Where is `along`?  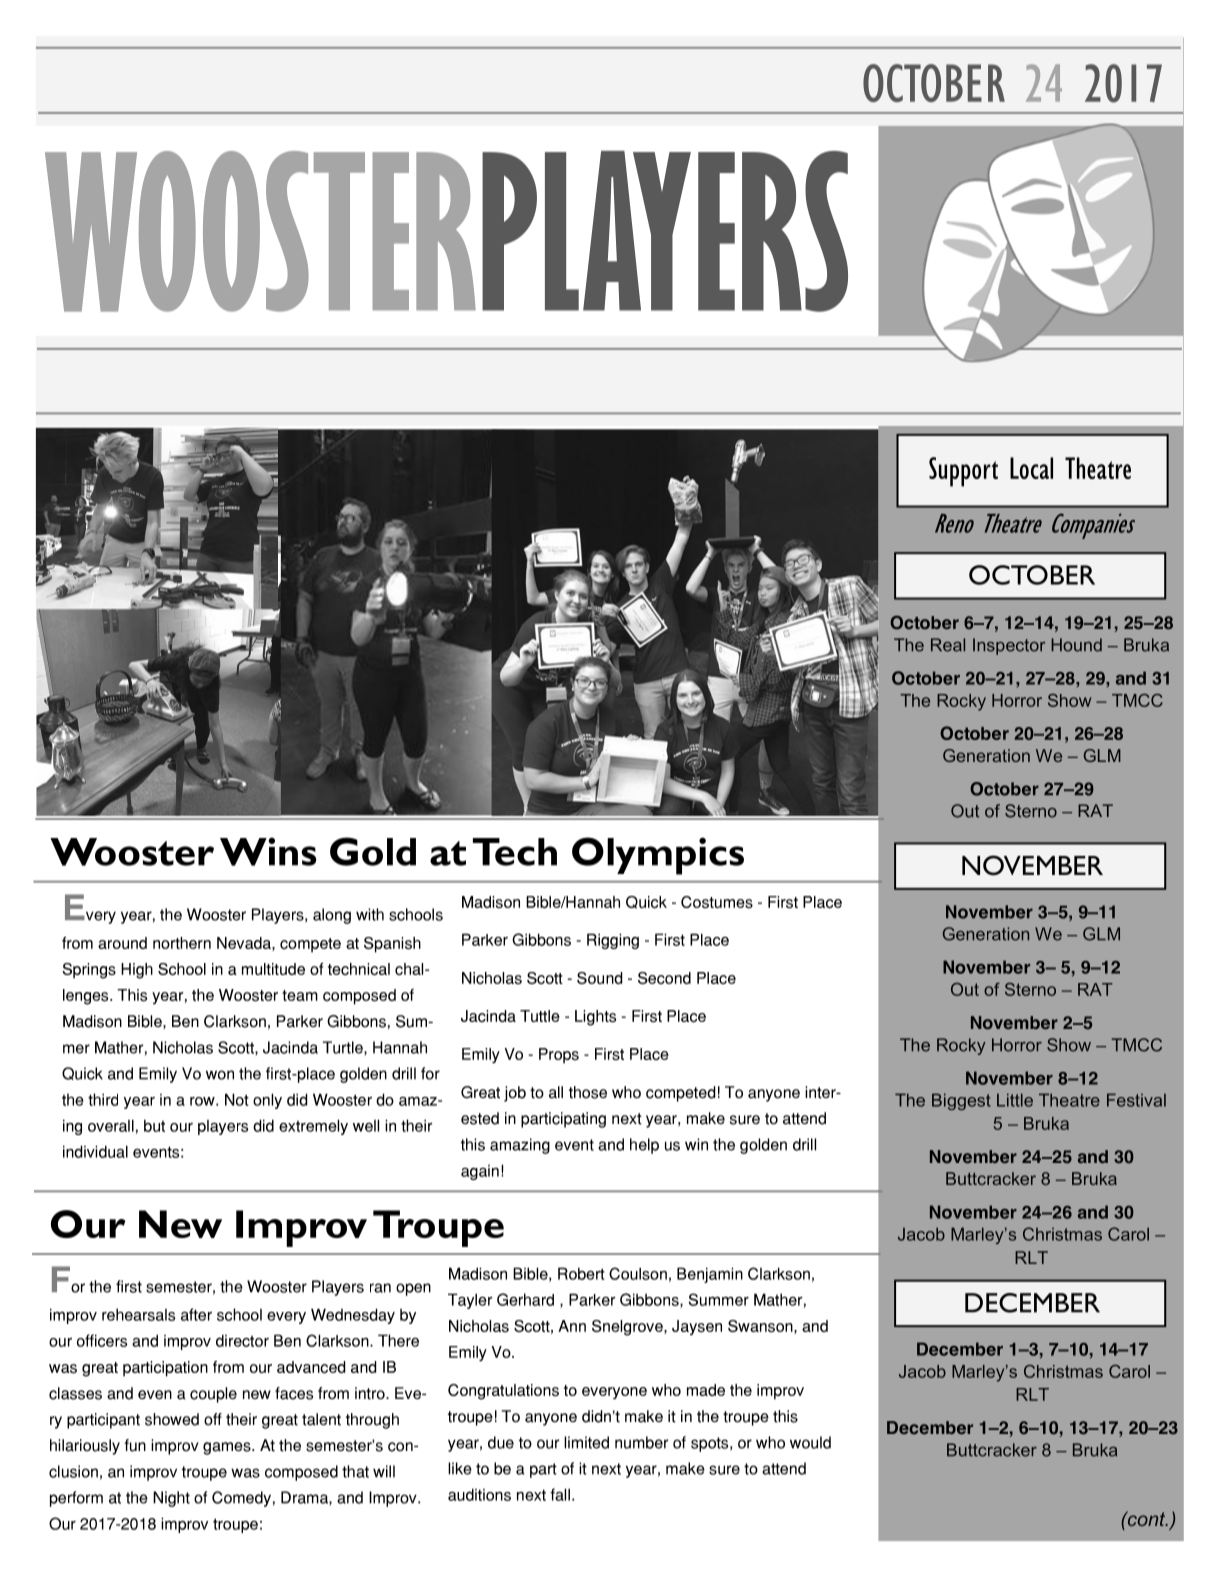
along is located at coordinates (332, 916).
